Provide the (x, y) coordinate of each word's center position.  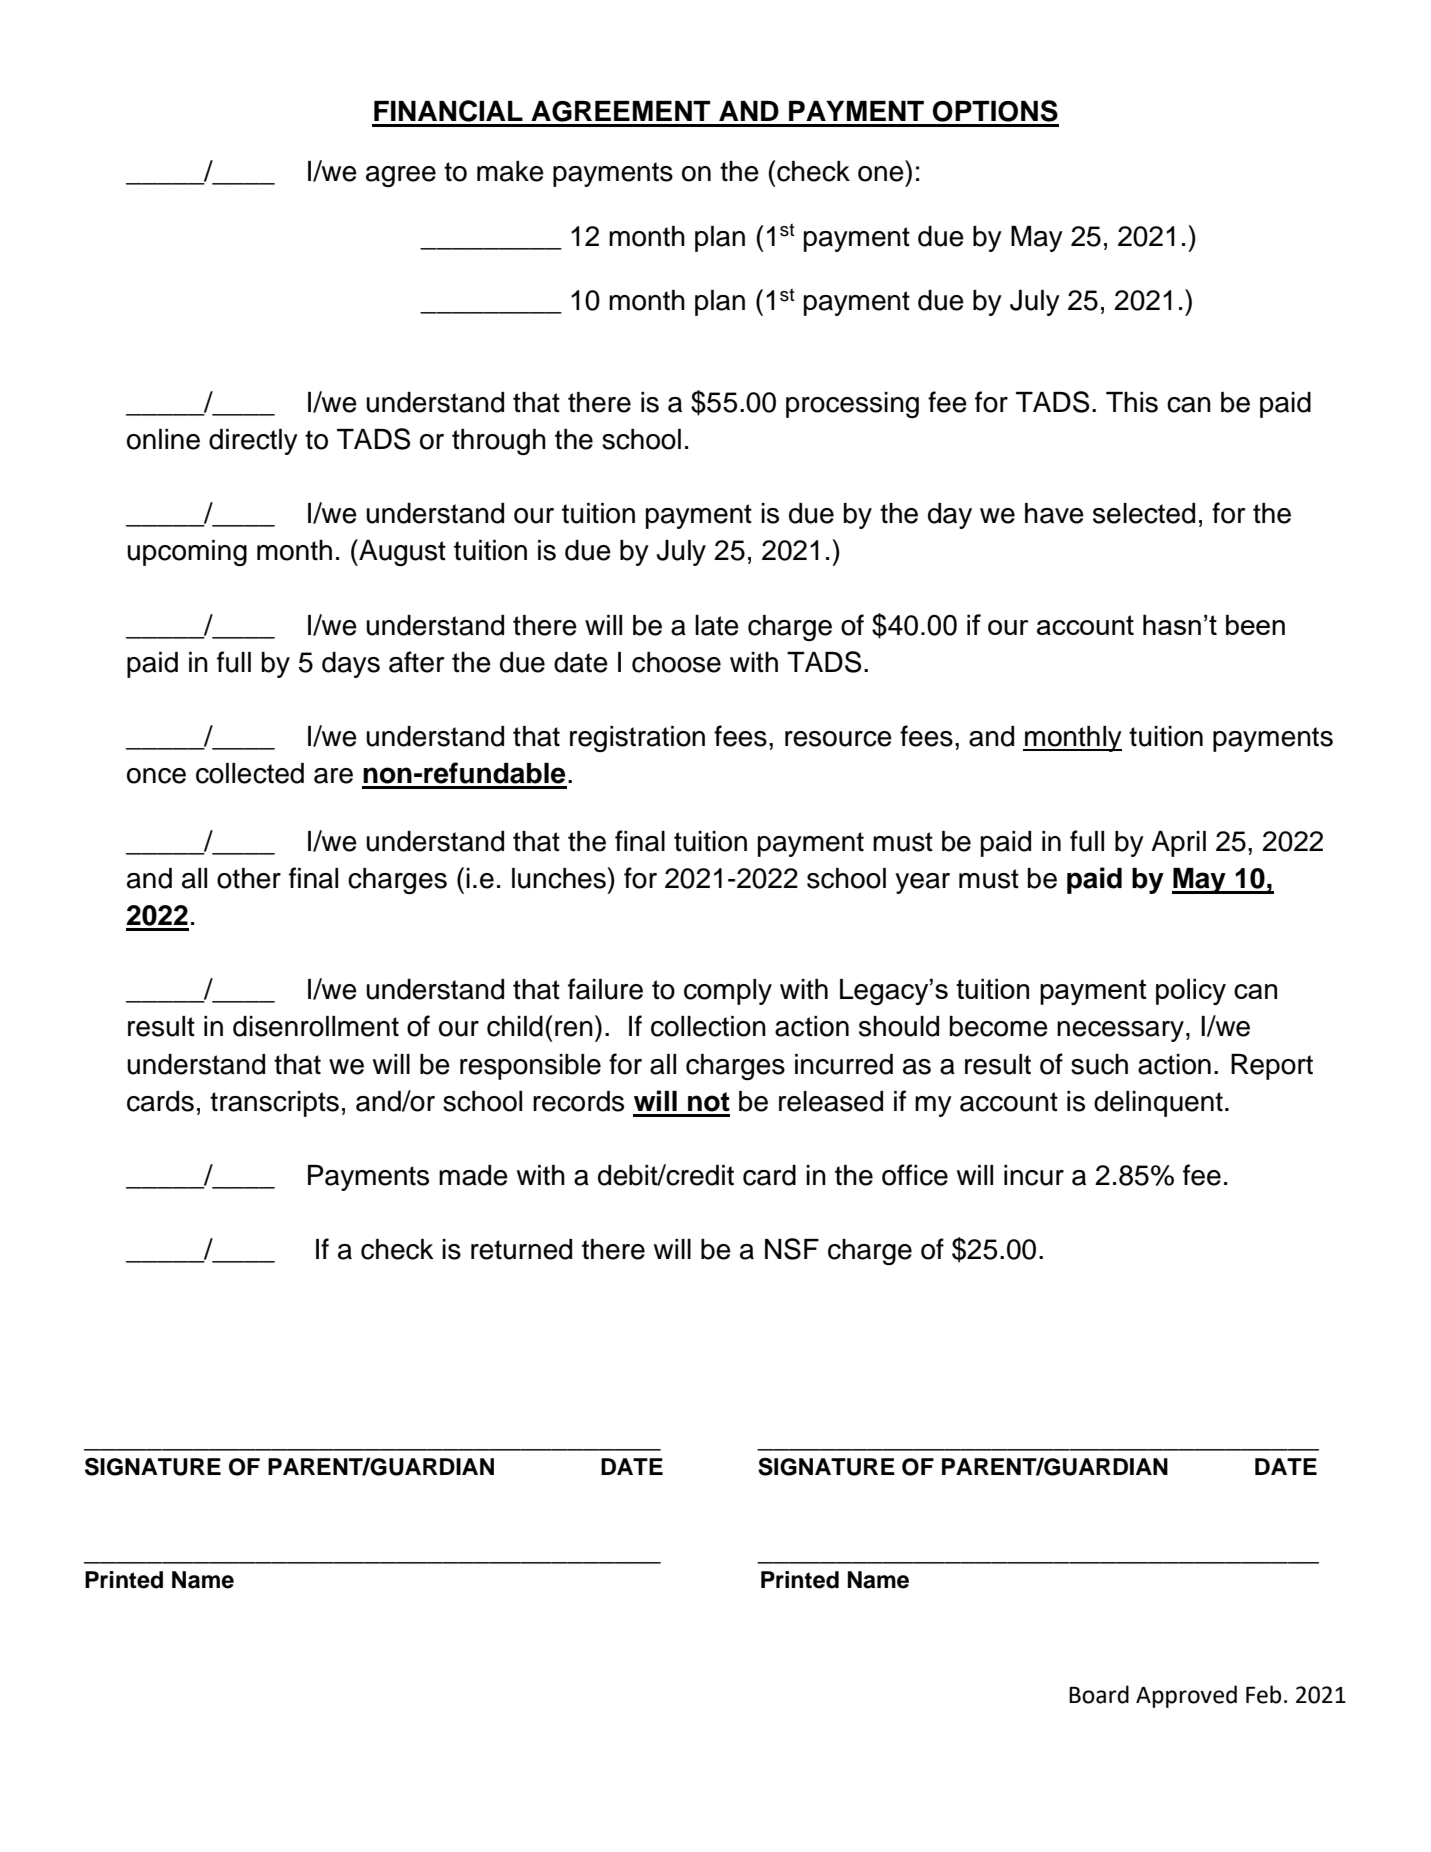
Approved (1186, 1696)
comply (728, 992)
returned (521, 1249)
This (1132, 402)
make (510, 171)
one (881, 174)
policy (1191, 991)
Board (1099, 1694)
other (249, 878)
